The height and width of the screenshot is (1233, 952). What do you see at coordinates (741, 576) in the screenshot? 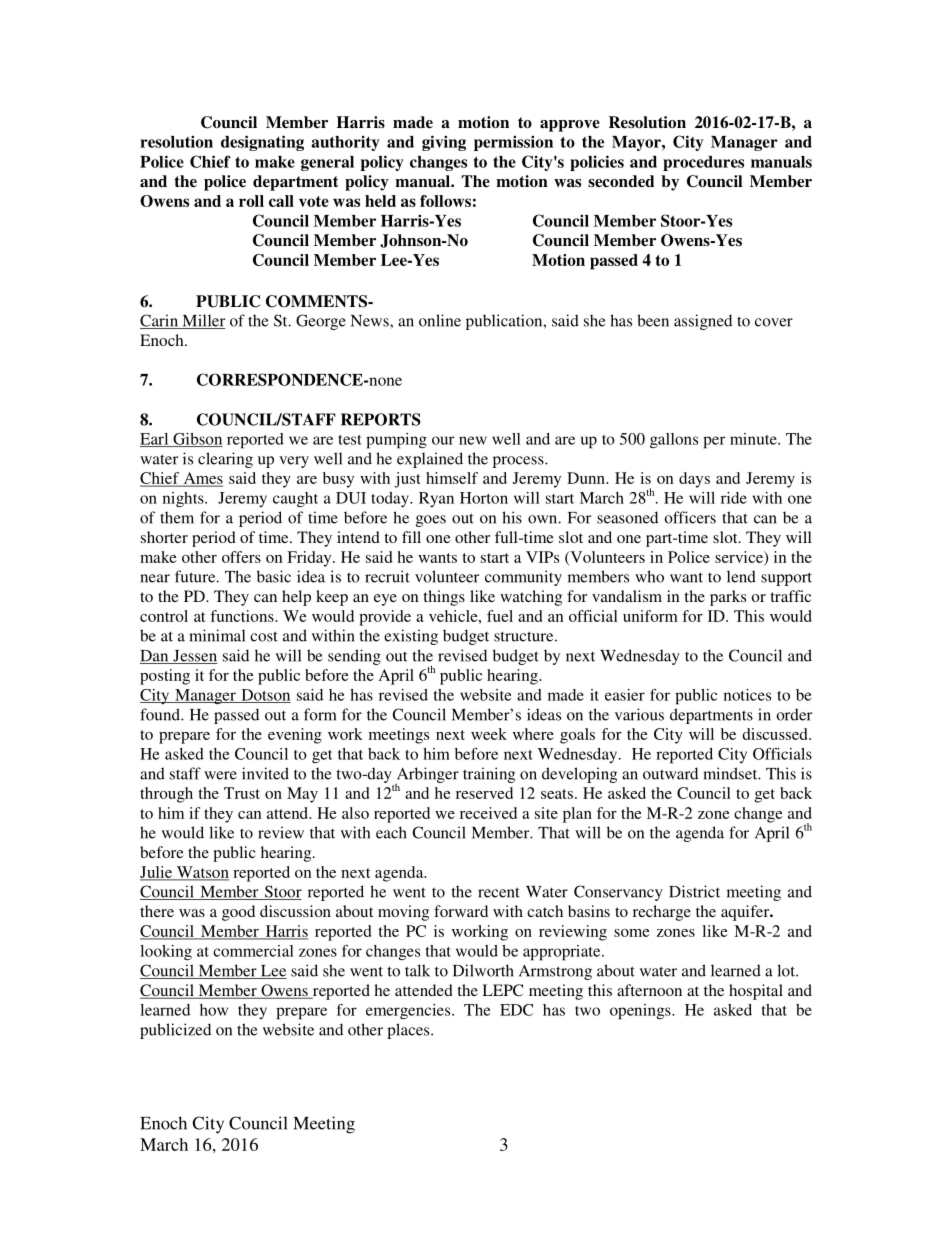
I see `lend` at bounding box center [741, 576].
